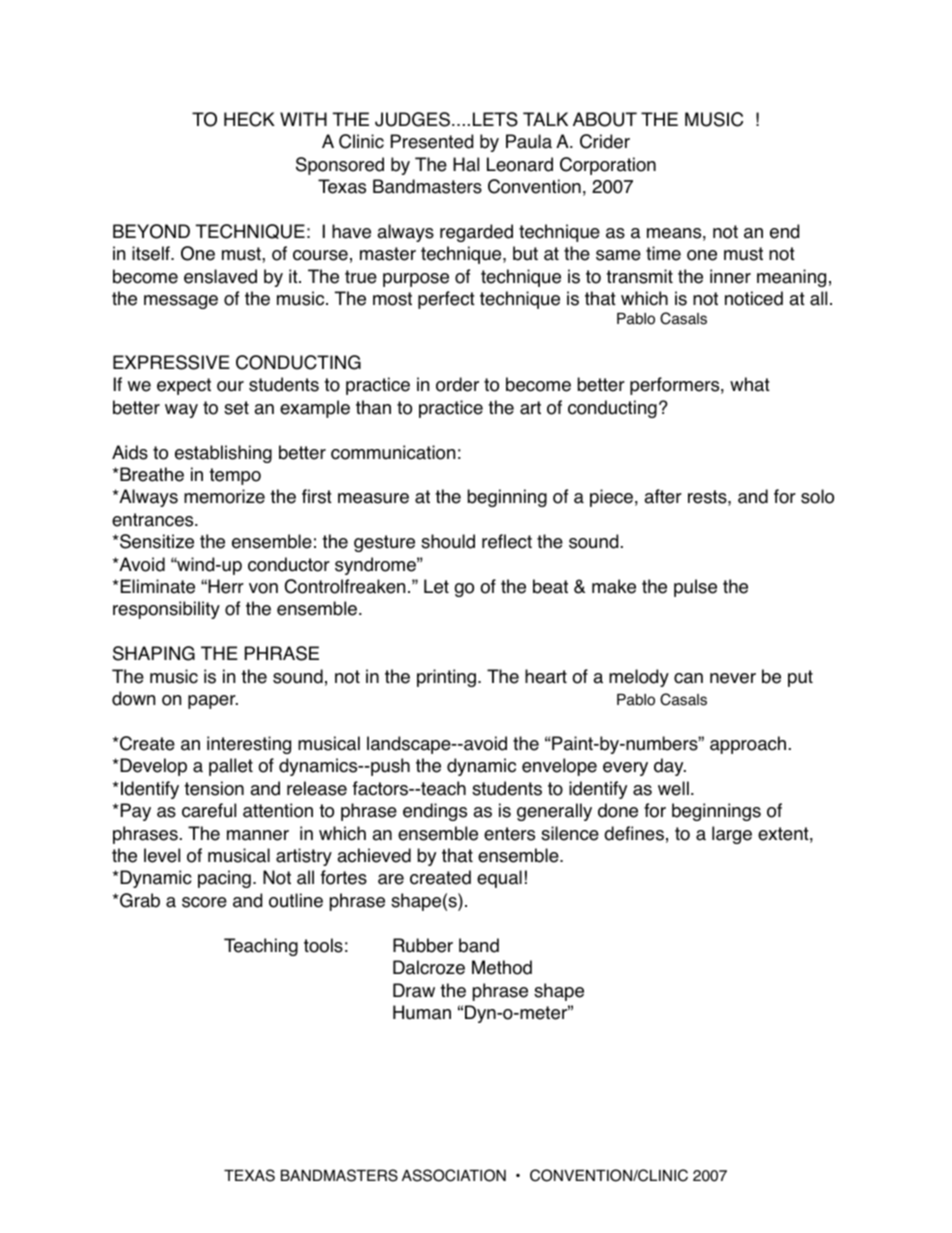 The width and height of the screenshot is (952, 1233). Describe the element at coordinates (502, 967) in the screenshot. I see `Method` at that location.
